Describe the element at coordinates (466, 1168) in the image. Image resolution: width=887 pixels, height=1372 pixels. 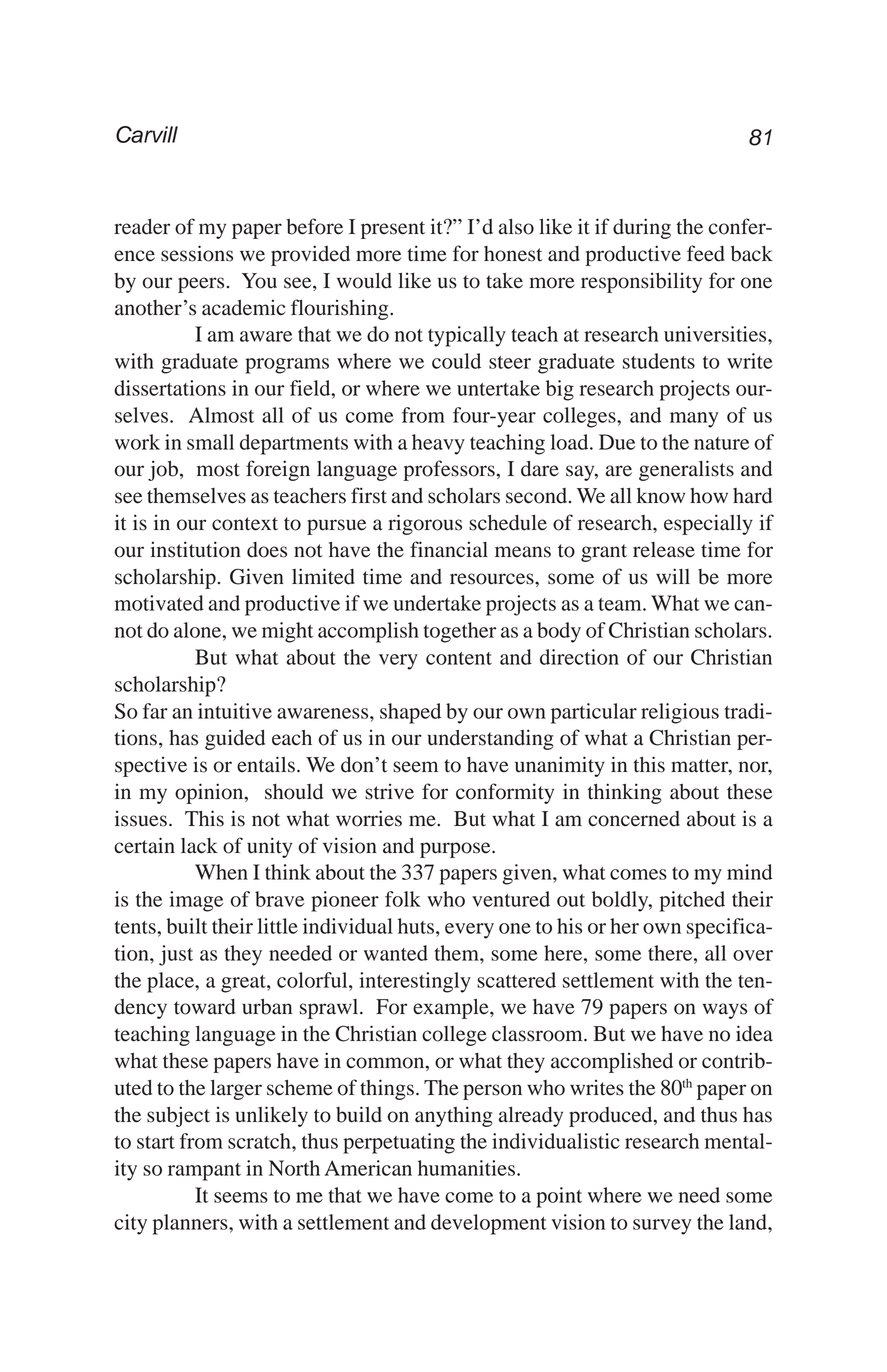
I see `humanities` at that location.
